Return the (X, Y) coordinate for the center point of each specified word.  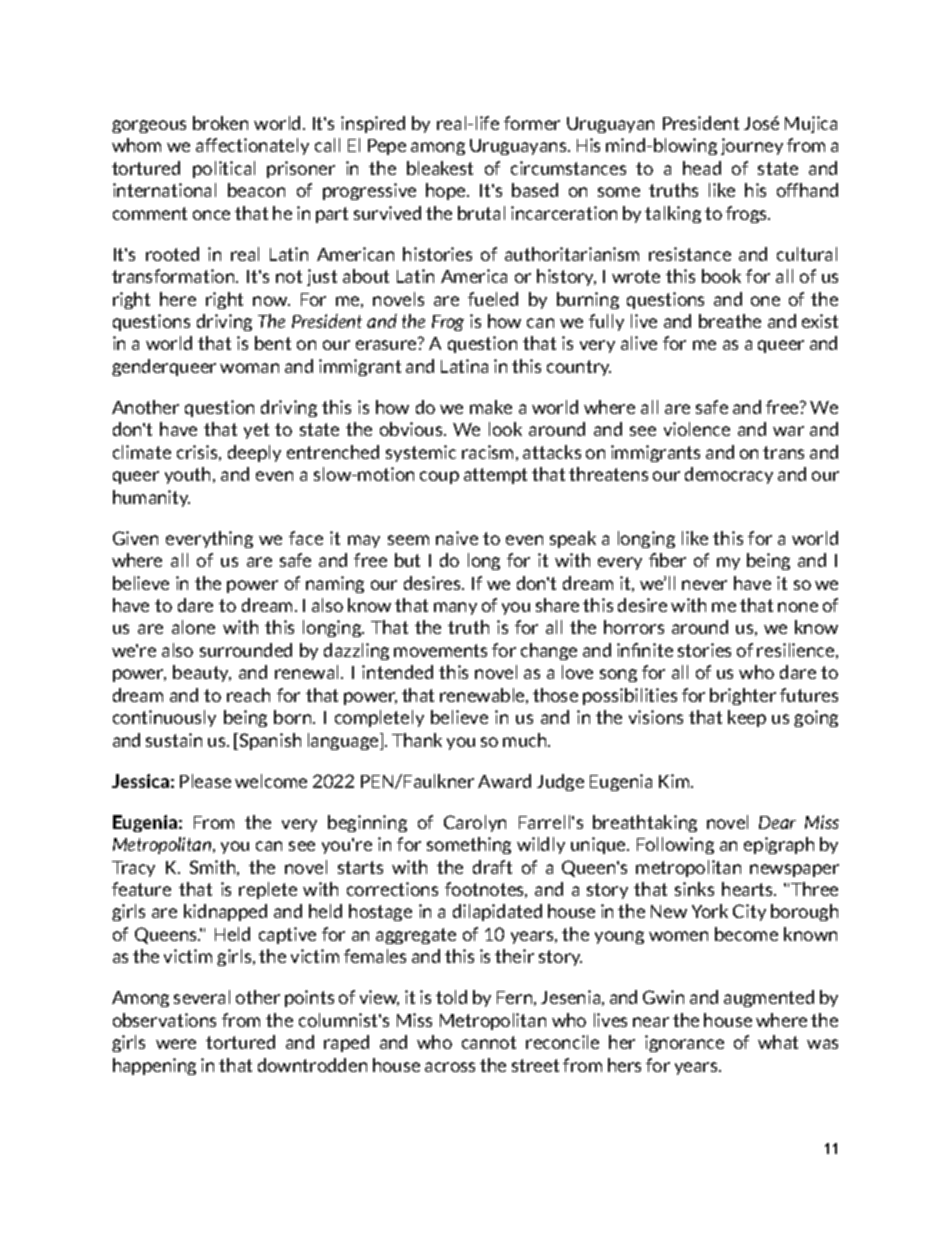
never (704, 585)
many (455, 608)
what (778, 1042)
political (224, 169)
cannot (489, 1042)
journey (752, 146)
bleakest (440, 168)
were (176, 1044)
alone (193, 627)
